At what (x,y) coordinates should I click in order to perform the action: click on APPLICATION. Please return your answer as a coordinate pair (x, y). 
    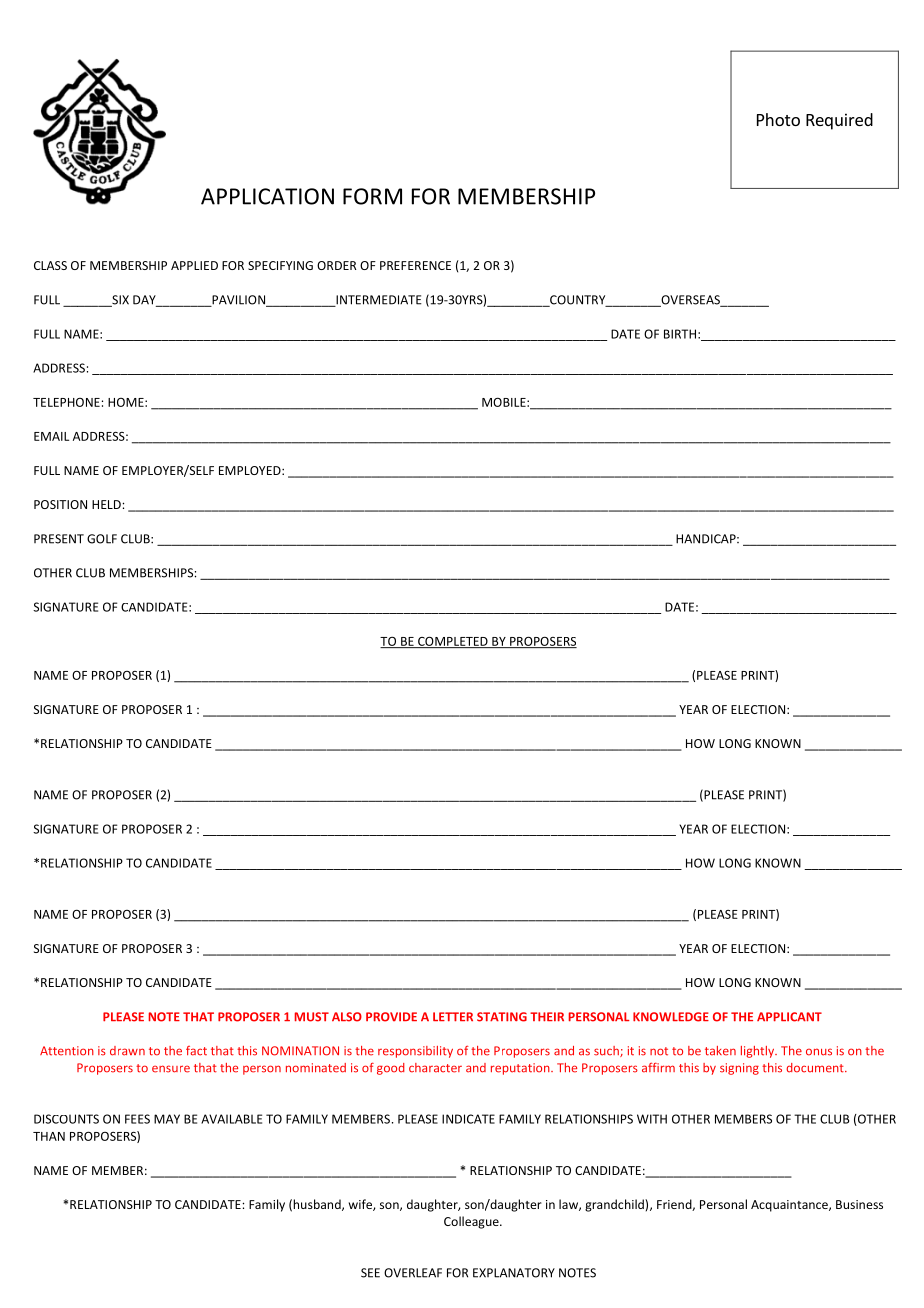
    Looking at the image, I should click on (267, 196).
